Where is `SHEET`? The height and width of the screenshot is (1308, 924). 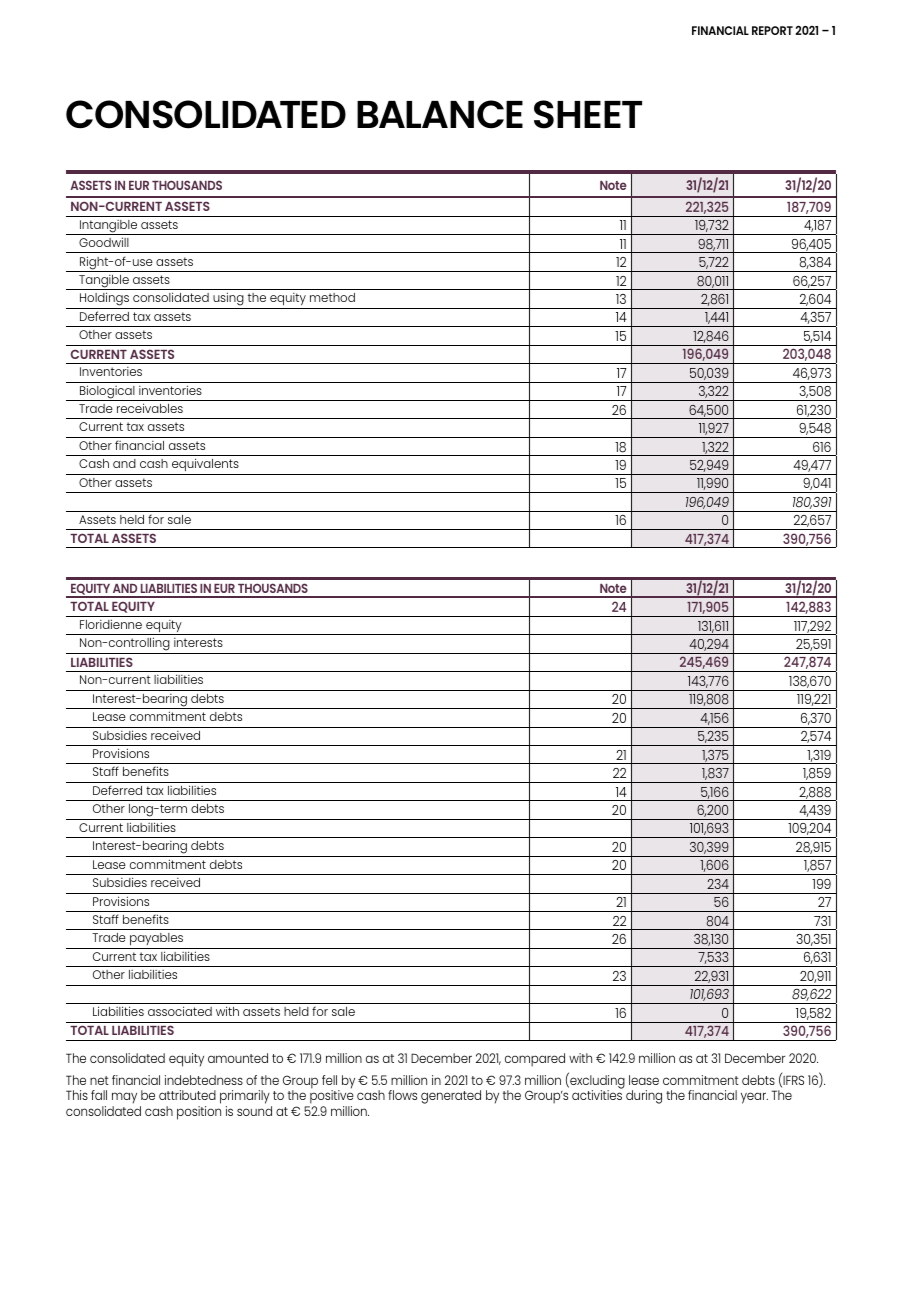
SHEET is located at coordinates (588, 114).
